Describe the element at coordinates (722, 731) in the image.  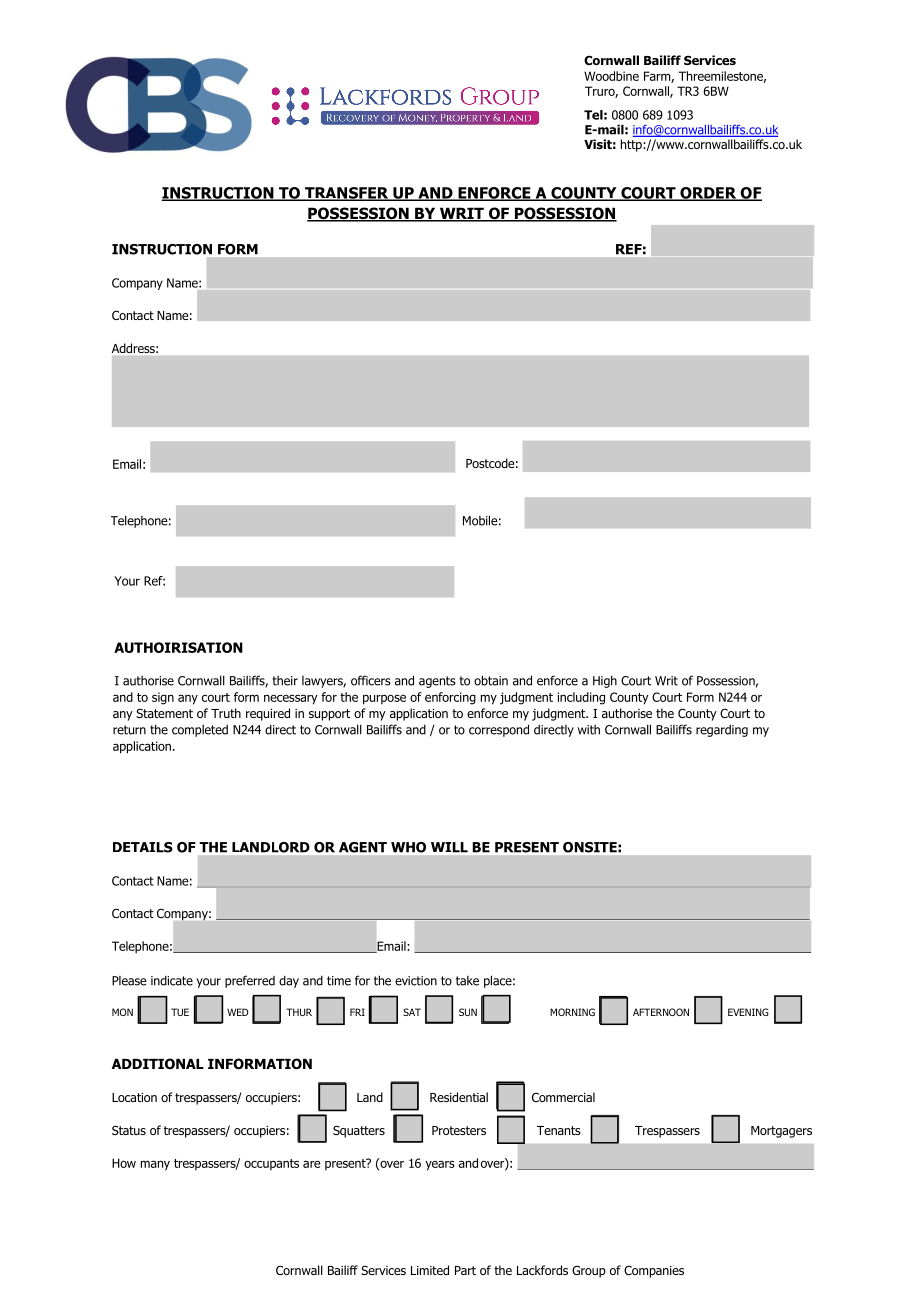
I see `regarding` at that location.
